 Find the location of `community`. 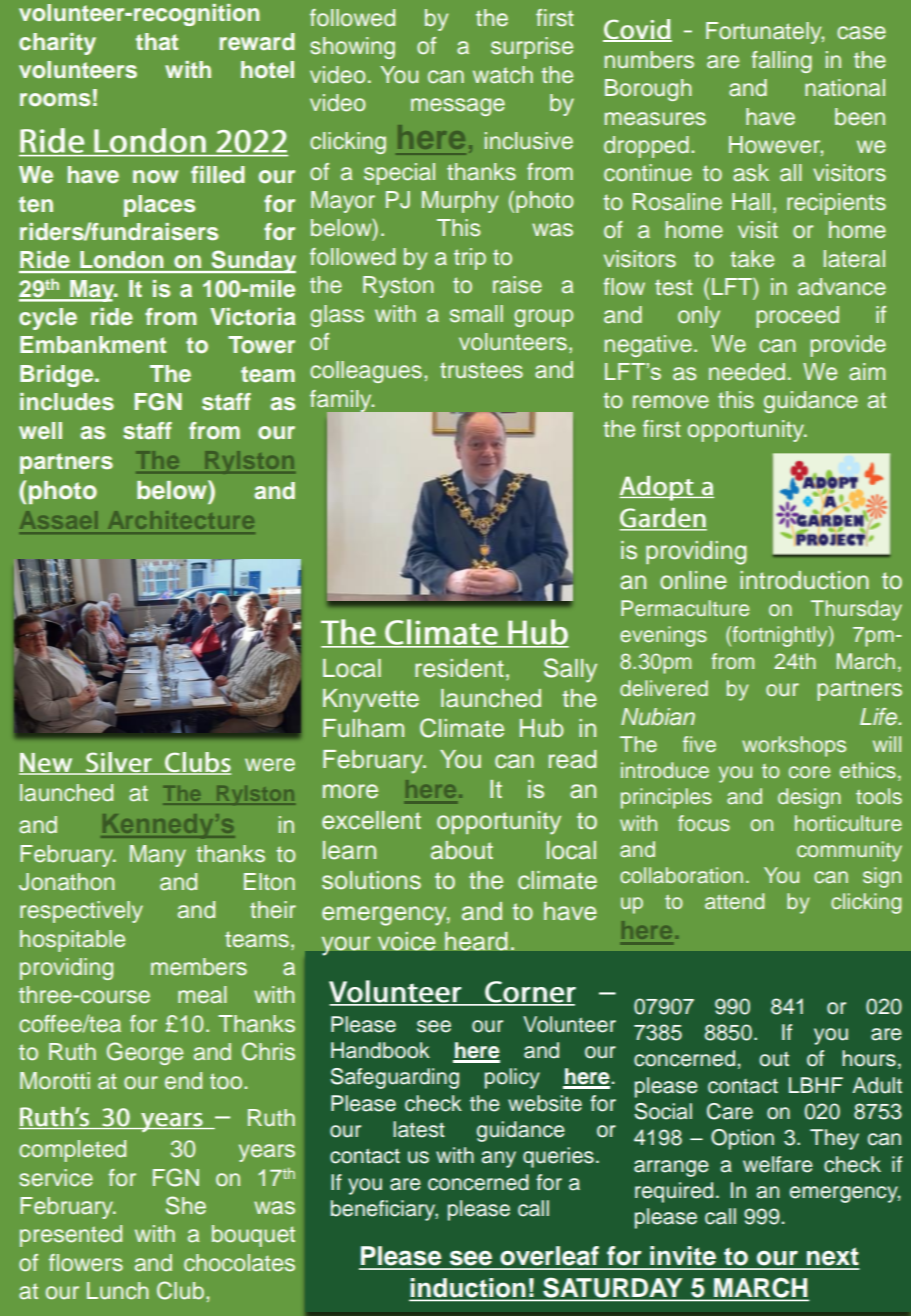

community is located at coordinates (849, 851).
